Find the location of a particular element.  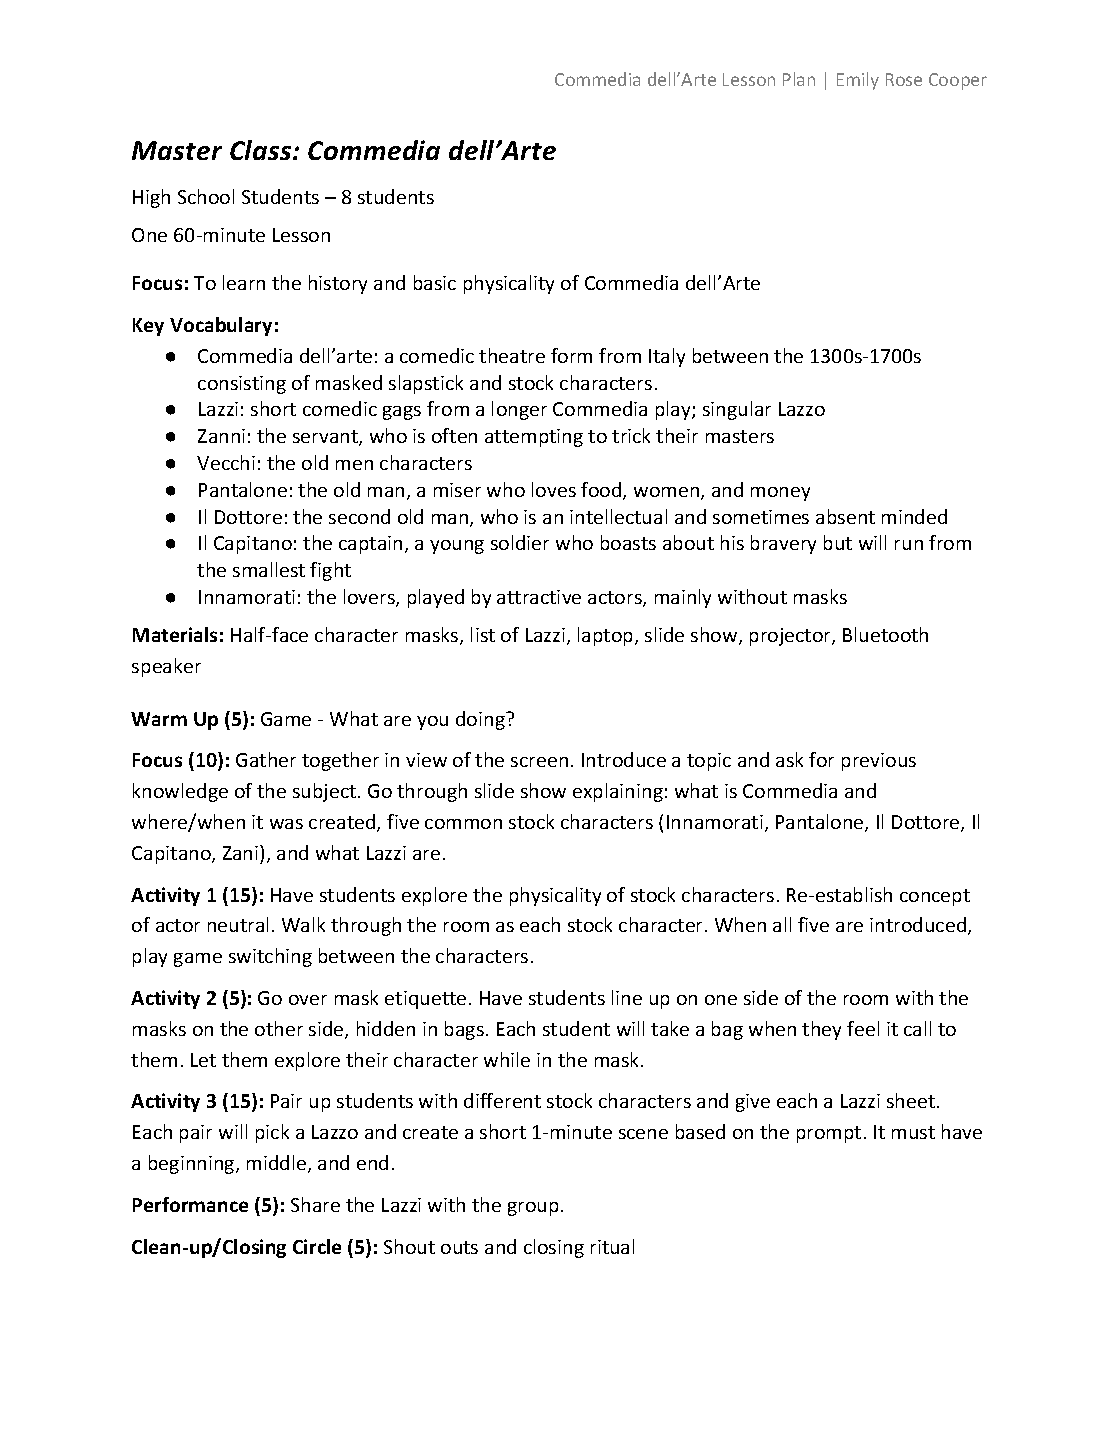

common is located at coordinates (463, 824).
